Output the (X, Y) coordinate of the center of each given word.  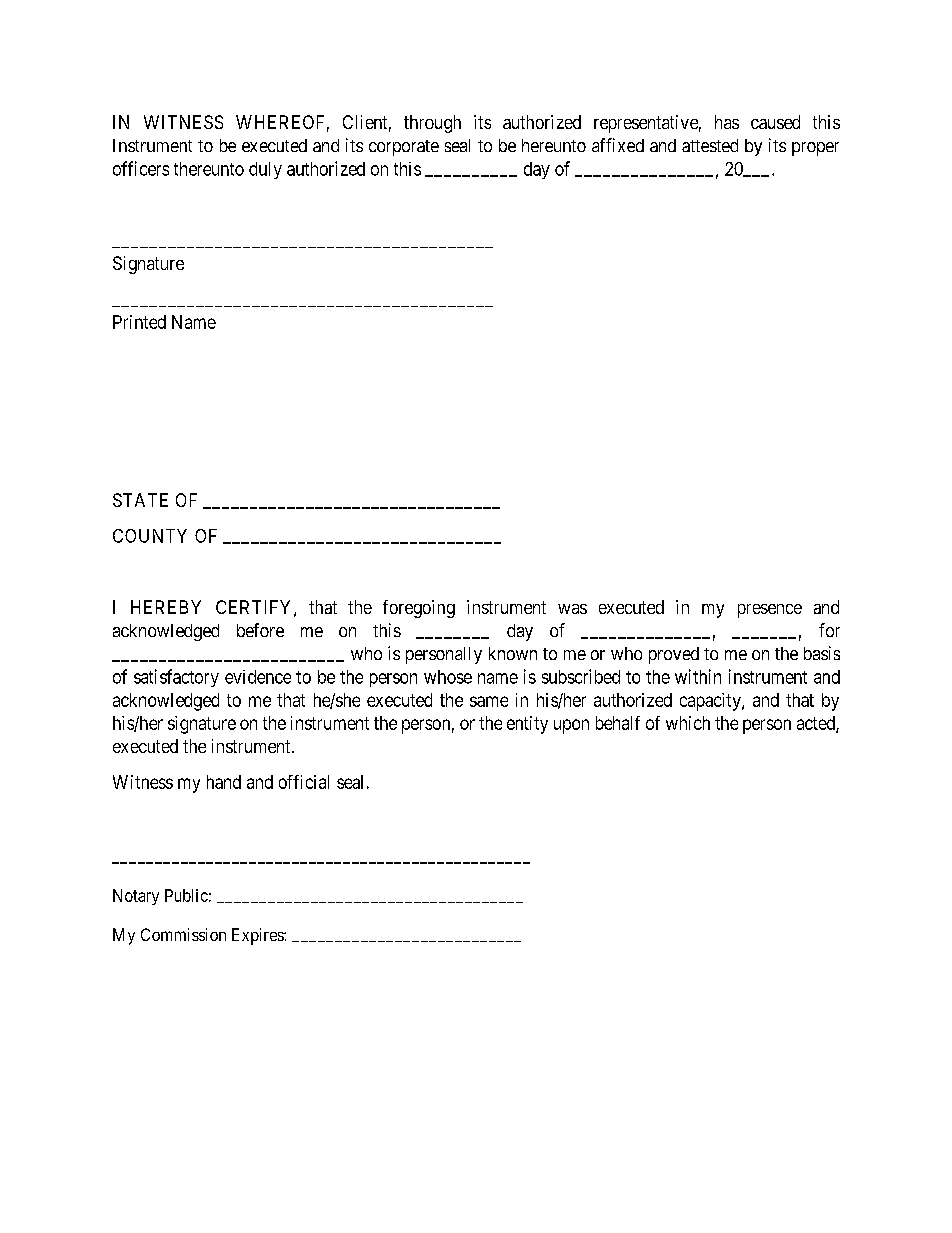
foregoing (419, 609)
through (432, 124)
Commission (183, 934)
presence (770, 611)
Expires (258, 936)
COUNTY (150, 536)
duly (265, 170)
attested (710, 145)
